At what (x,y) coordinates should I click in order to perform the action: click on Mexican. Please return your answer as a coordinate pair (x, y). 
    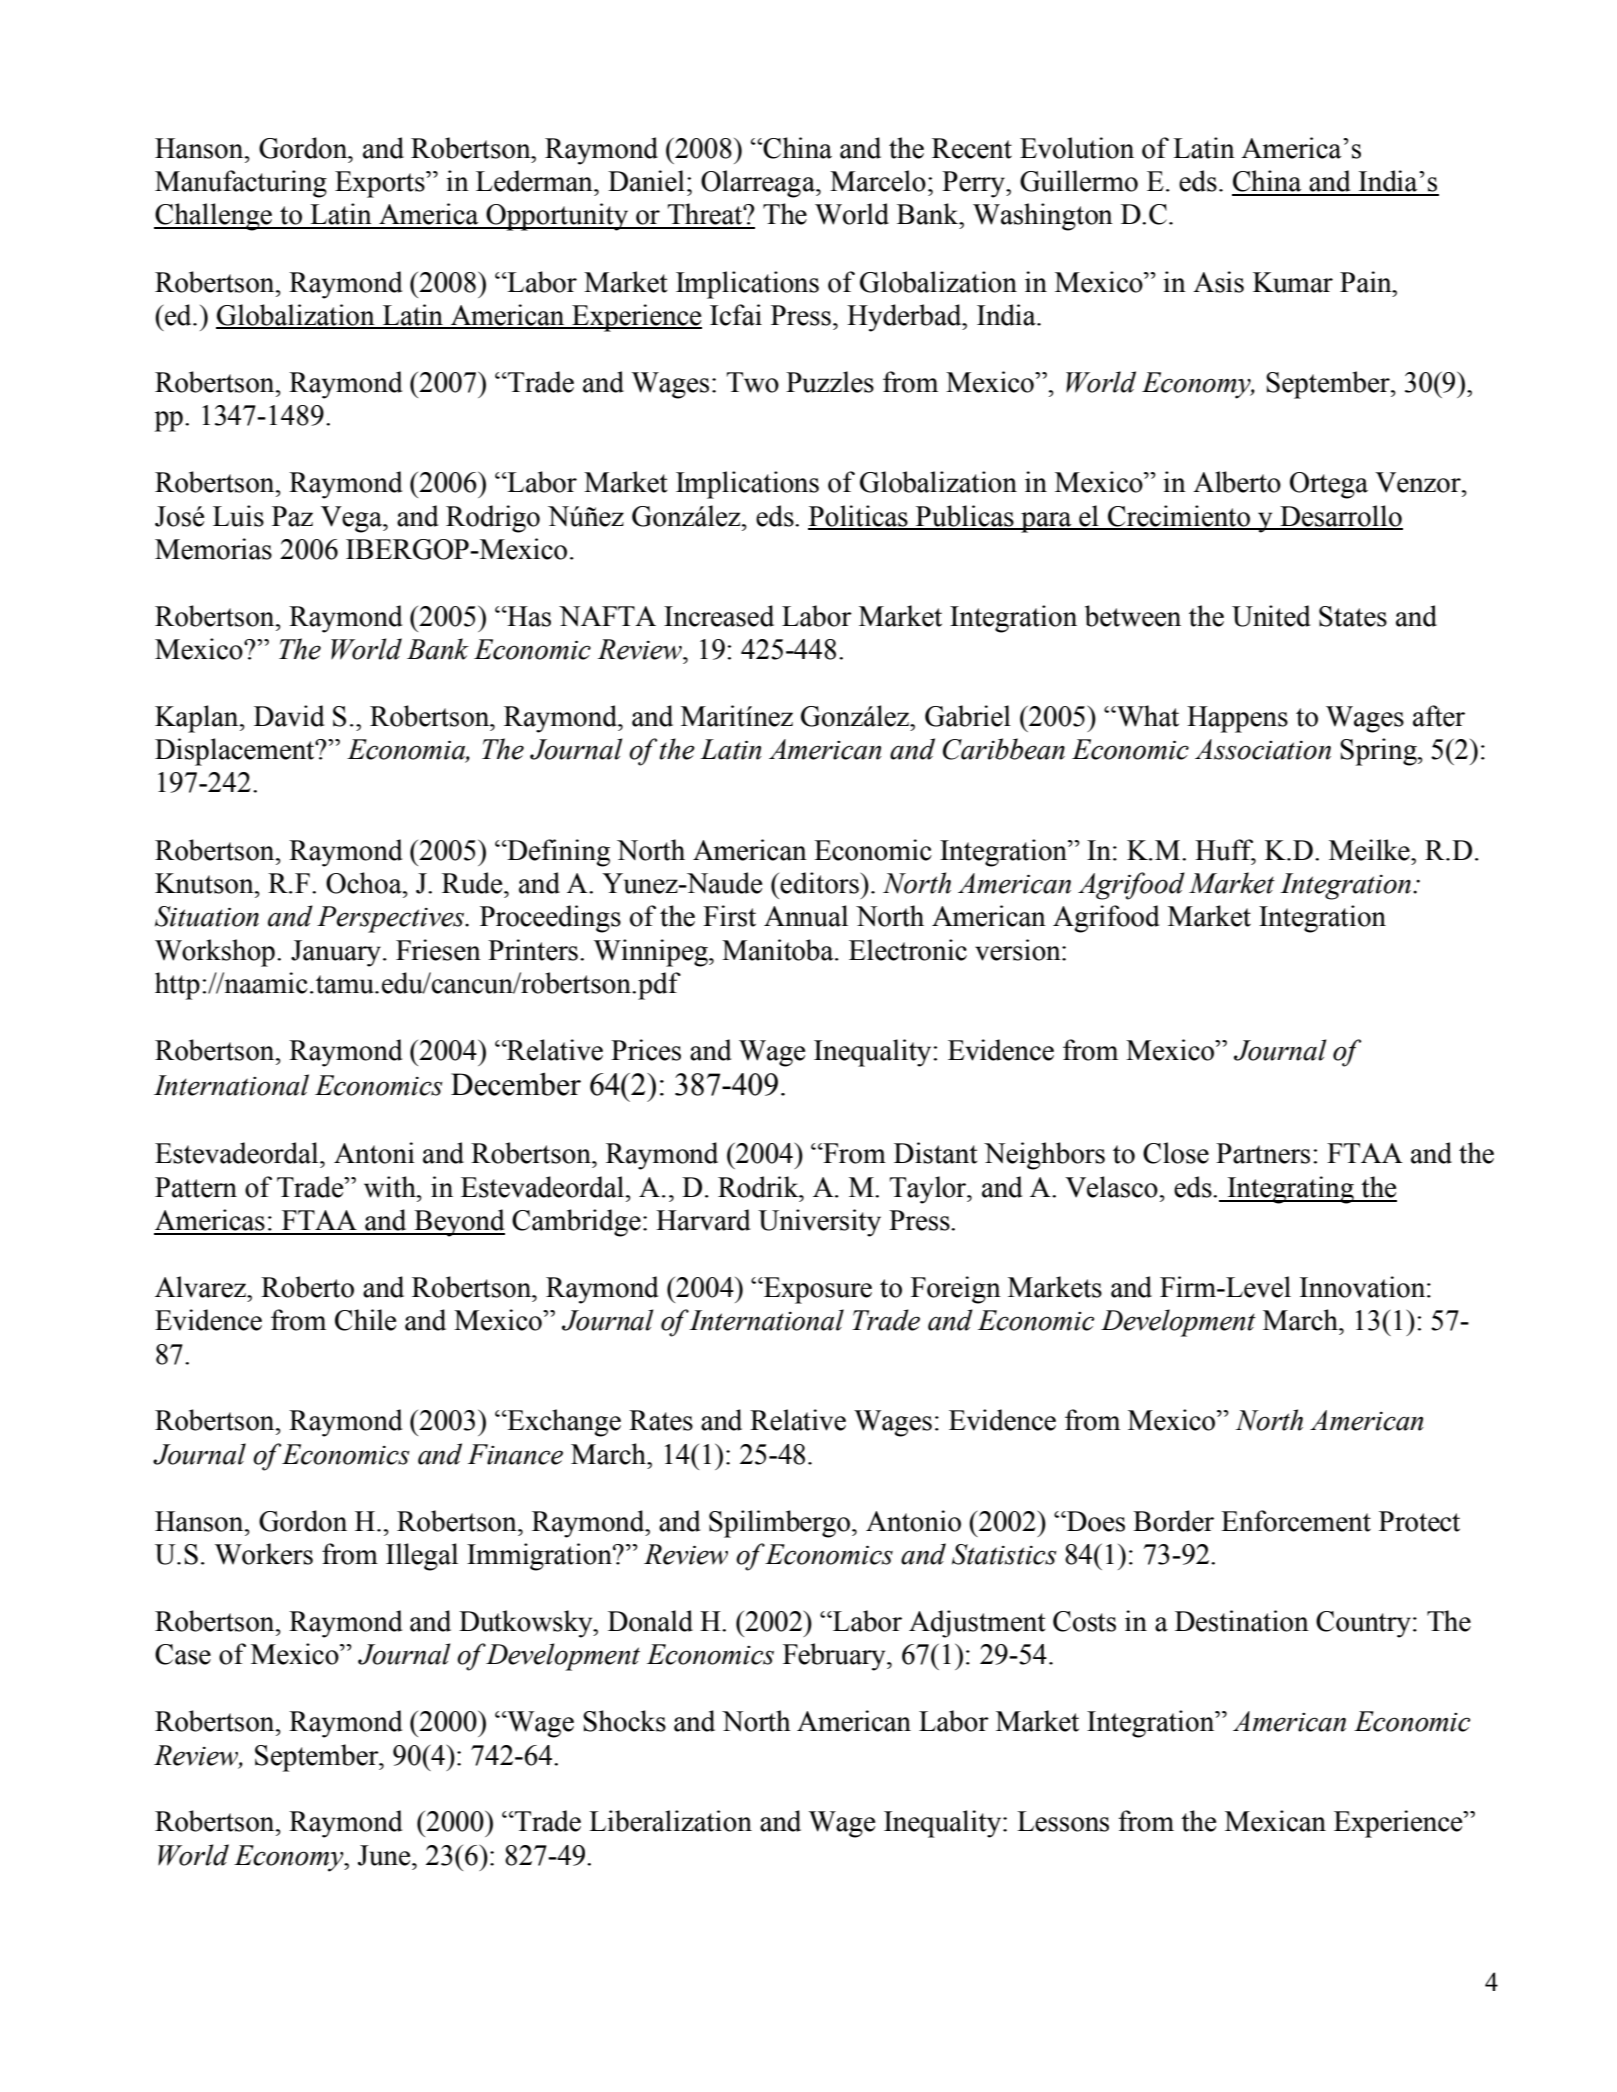
    Looking at the image, I should click on (1275, 1821).
